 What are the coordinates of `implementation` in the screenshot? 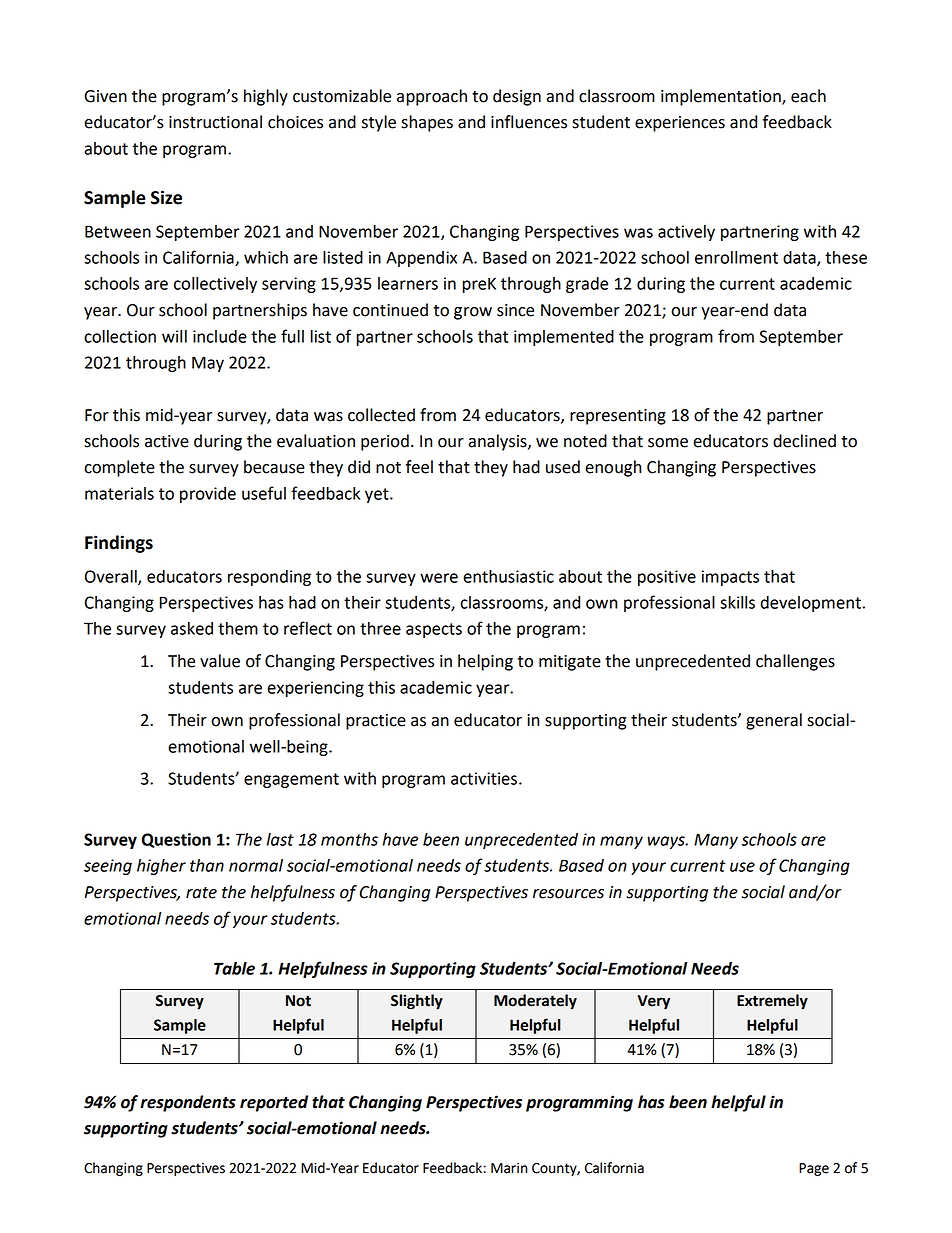 It's located at (722, 97).
